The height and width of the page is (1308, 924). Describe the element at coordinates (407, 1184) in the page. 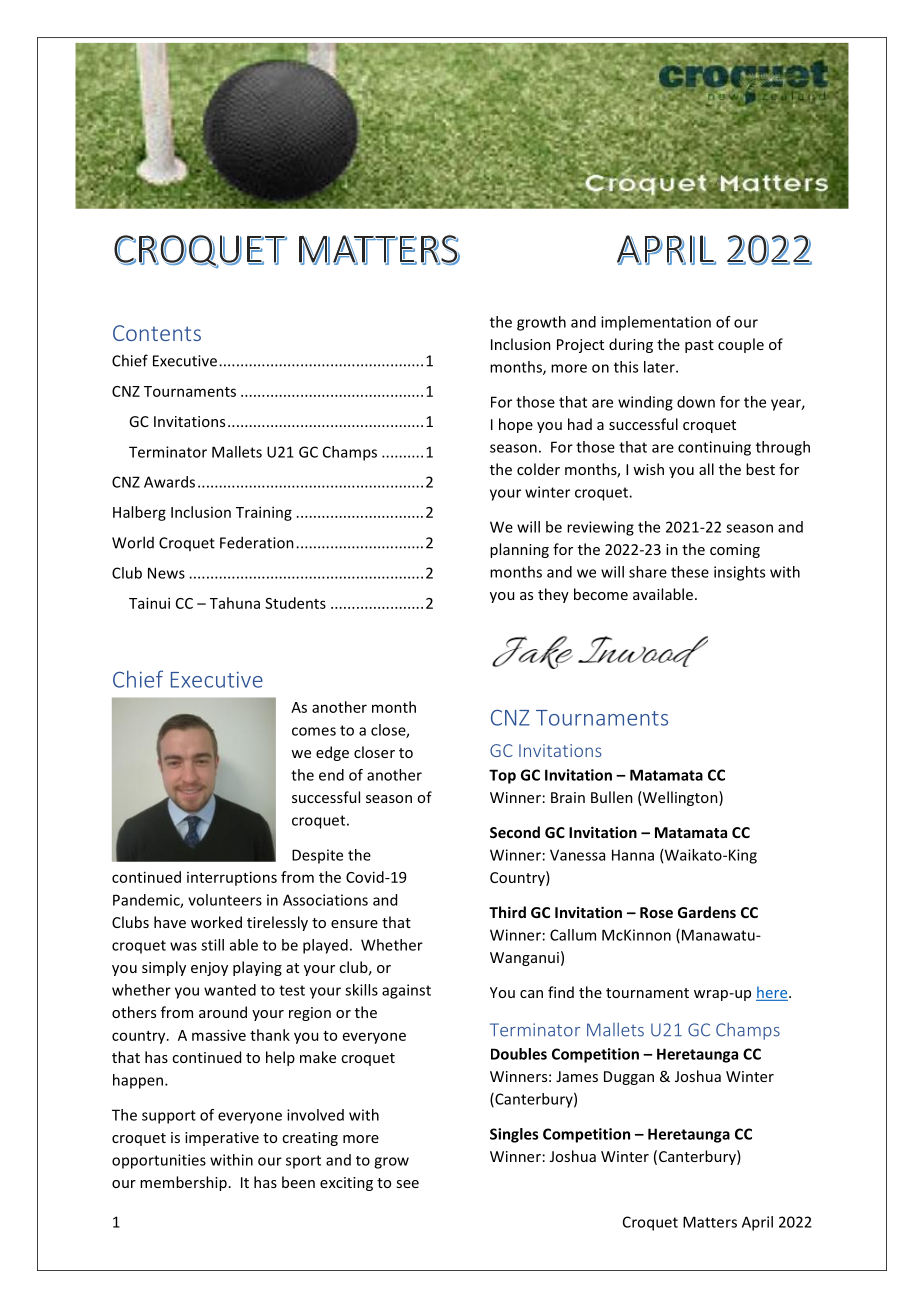

I see `see` at that location.
